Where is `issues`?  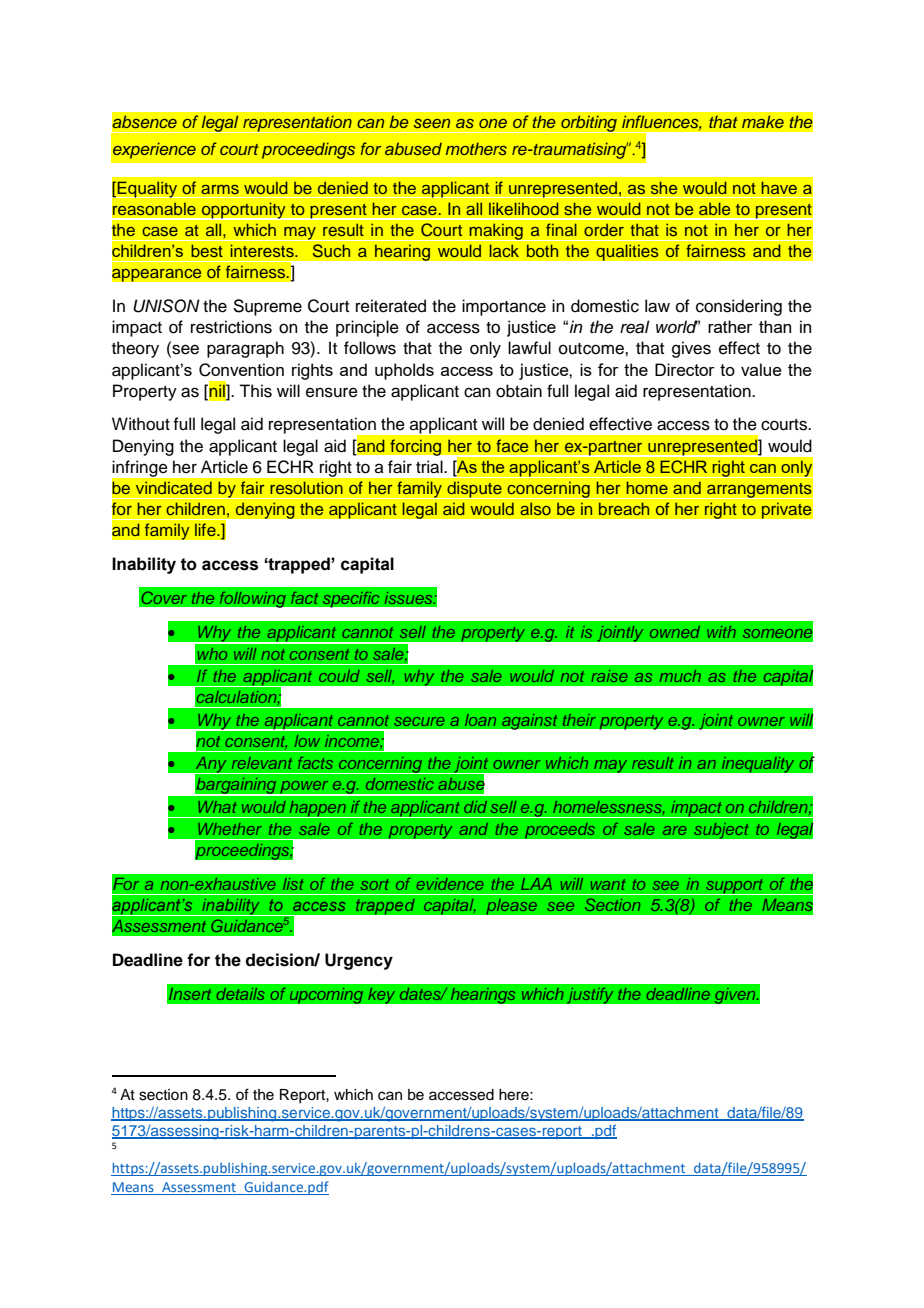
issues is located at coordinates (410, 598).
